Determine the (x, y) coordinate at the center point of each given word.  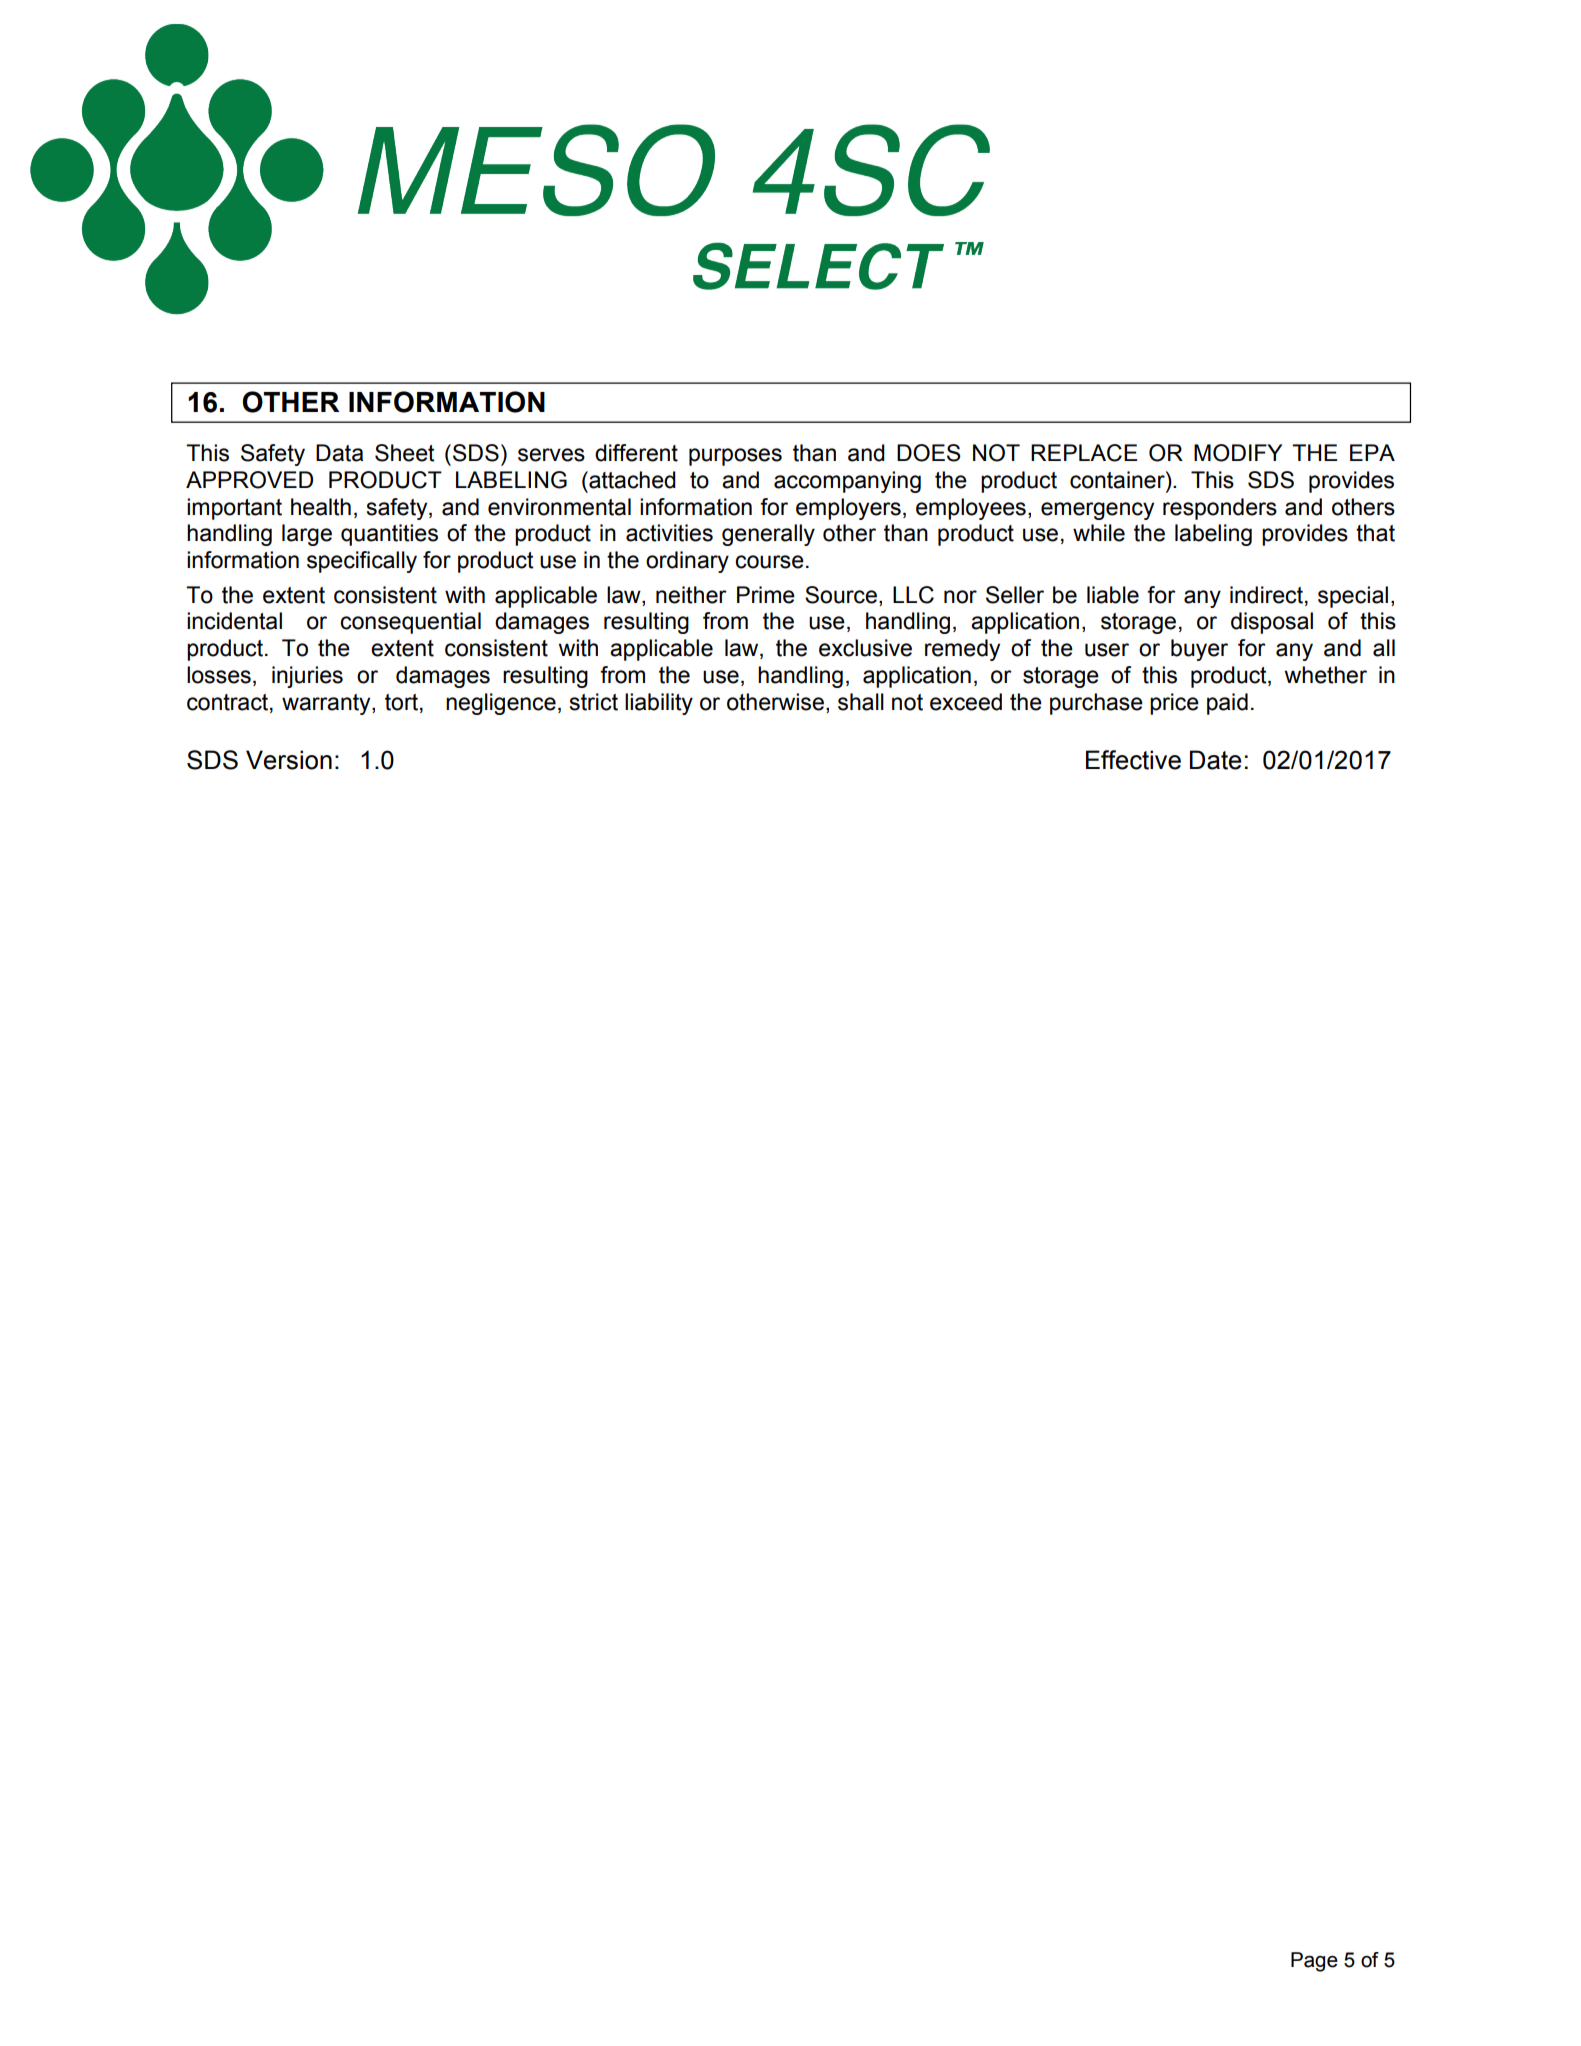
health (321, 507)
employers (848, 509)
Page (1314, 1962)
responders (1220, 509)
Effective (1133, 760)
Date (1215, 760)
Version (289, 760)
